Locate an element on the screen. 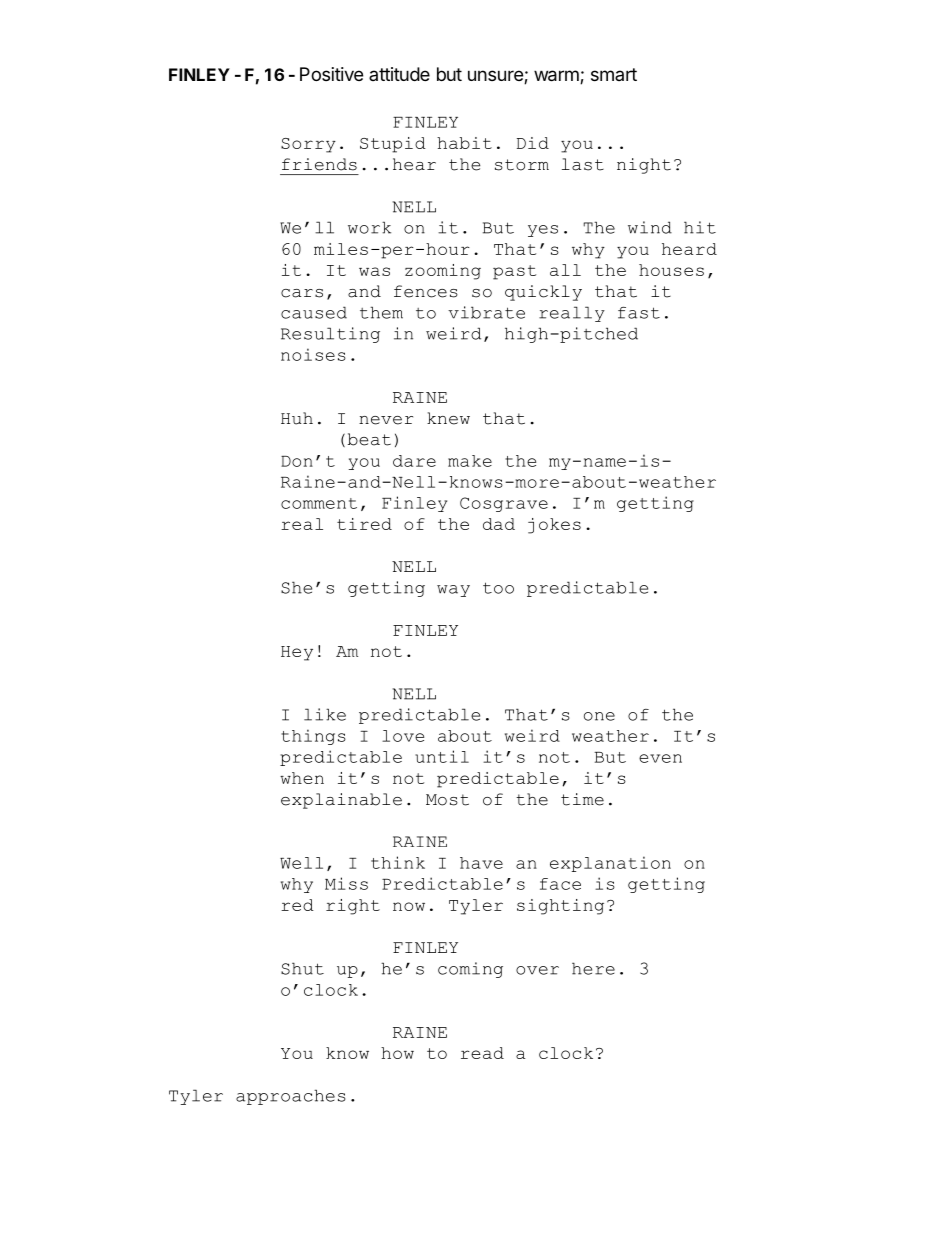 The height and width of the screenshot is (1233, 952). Positive is located at coordinates (331, 74).
